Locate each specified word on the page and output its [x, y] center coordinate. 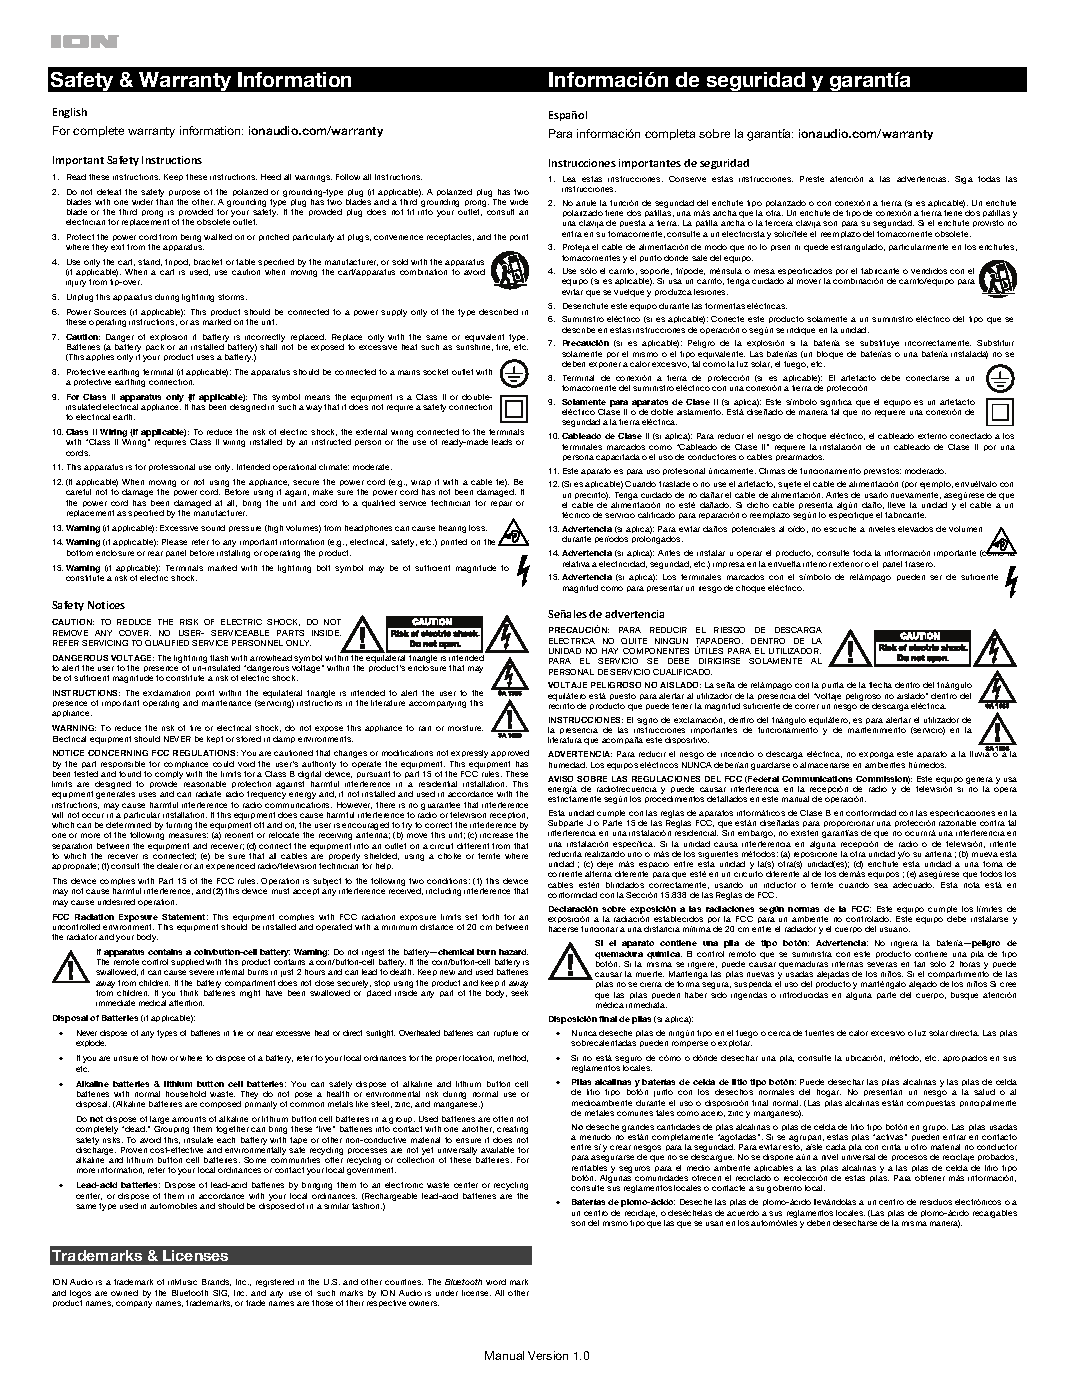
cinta [891, 1147]
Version [548, 1355]
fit [410, 212]
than [164, 202]
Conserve [687, 179]
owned [124, 1293]
